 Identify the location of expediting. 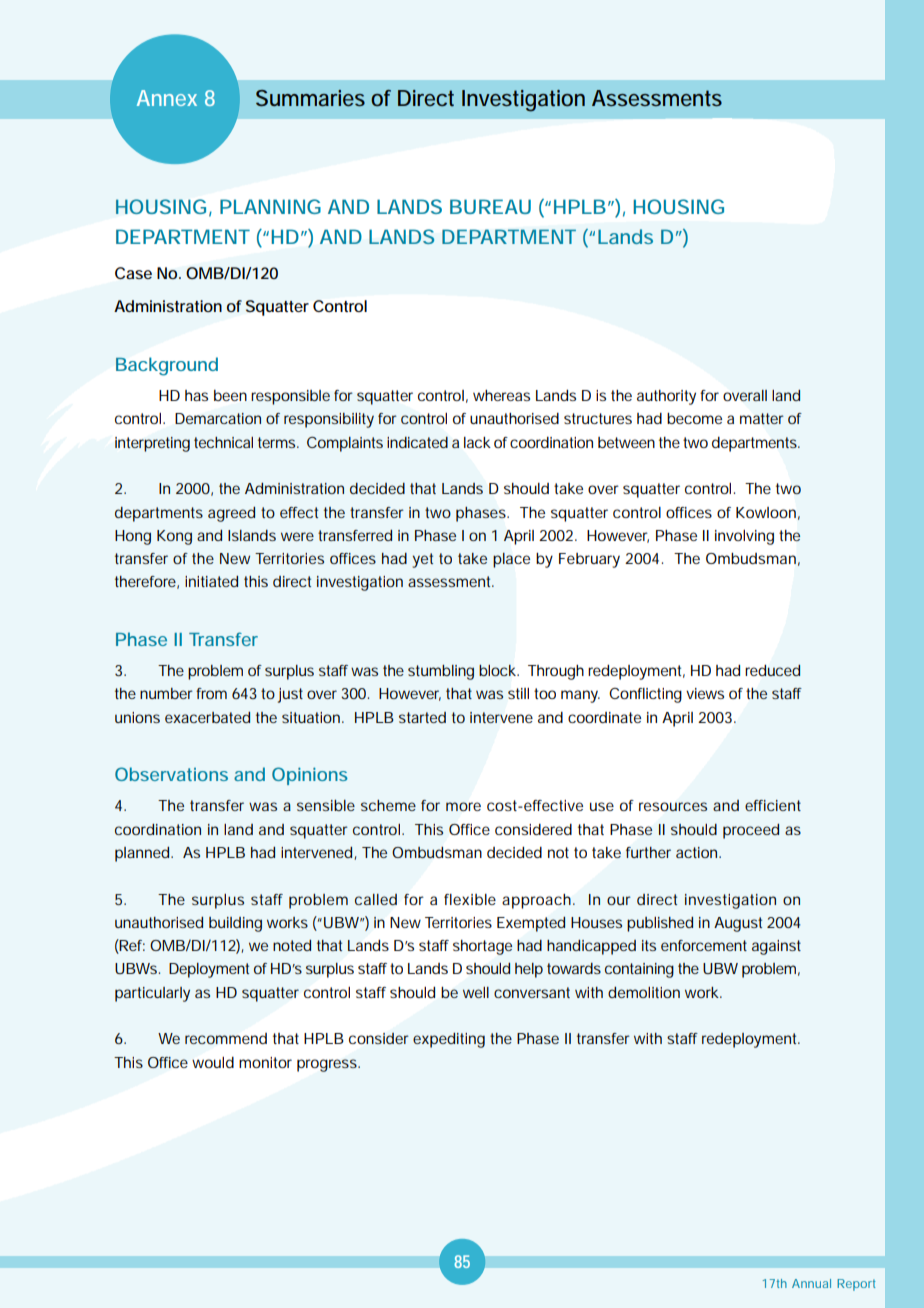
(449, 1040).
